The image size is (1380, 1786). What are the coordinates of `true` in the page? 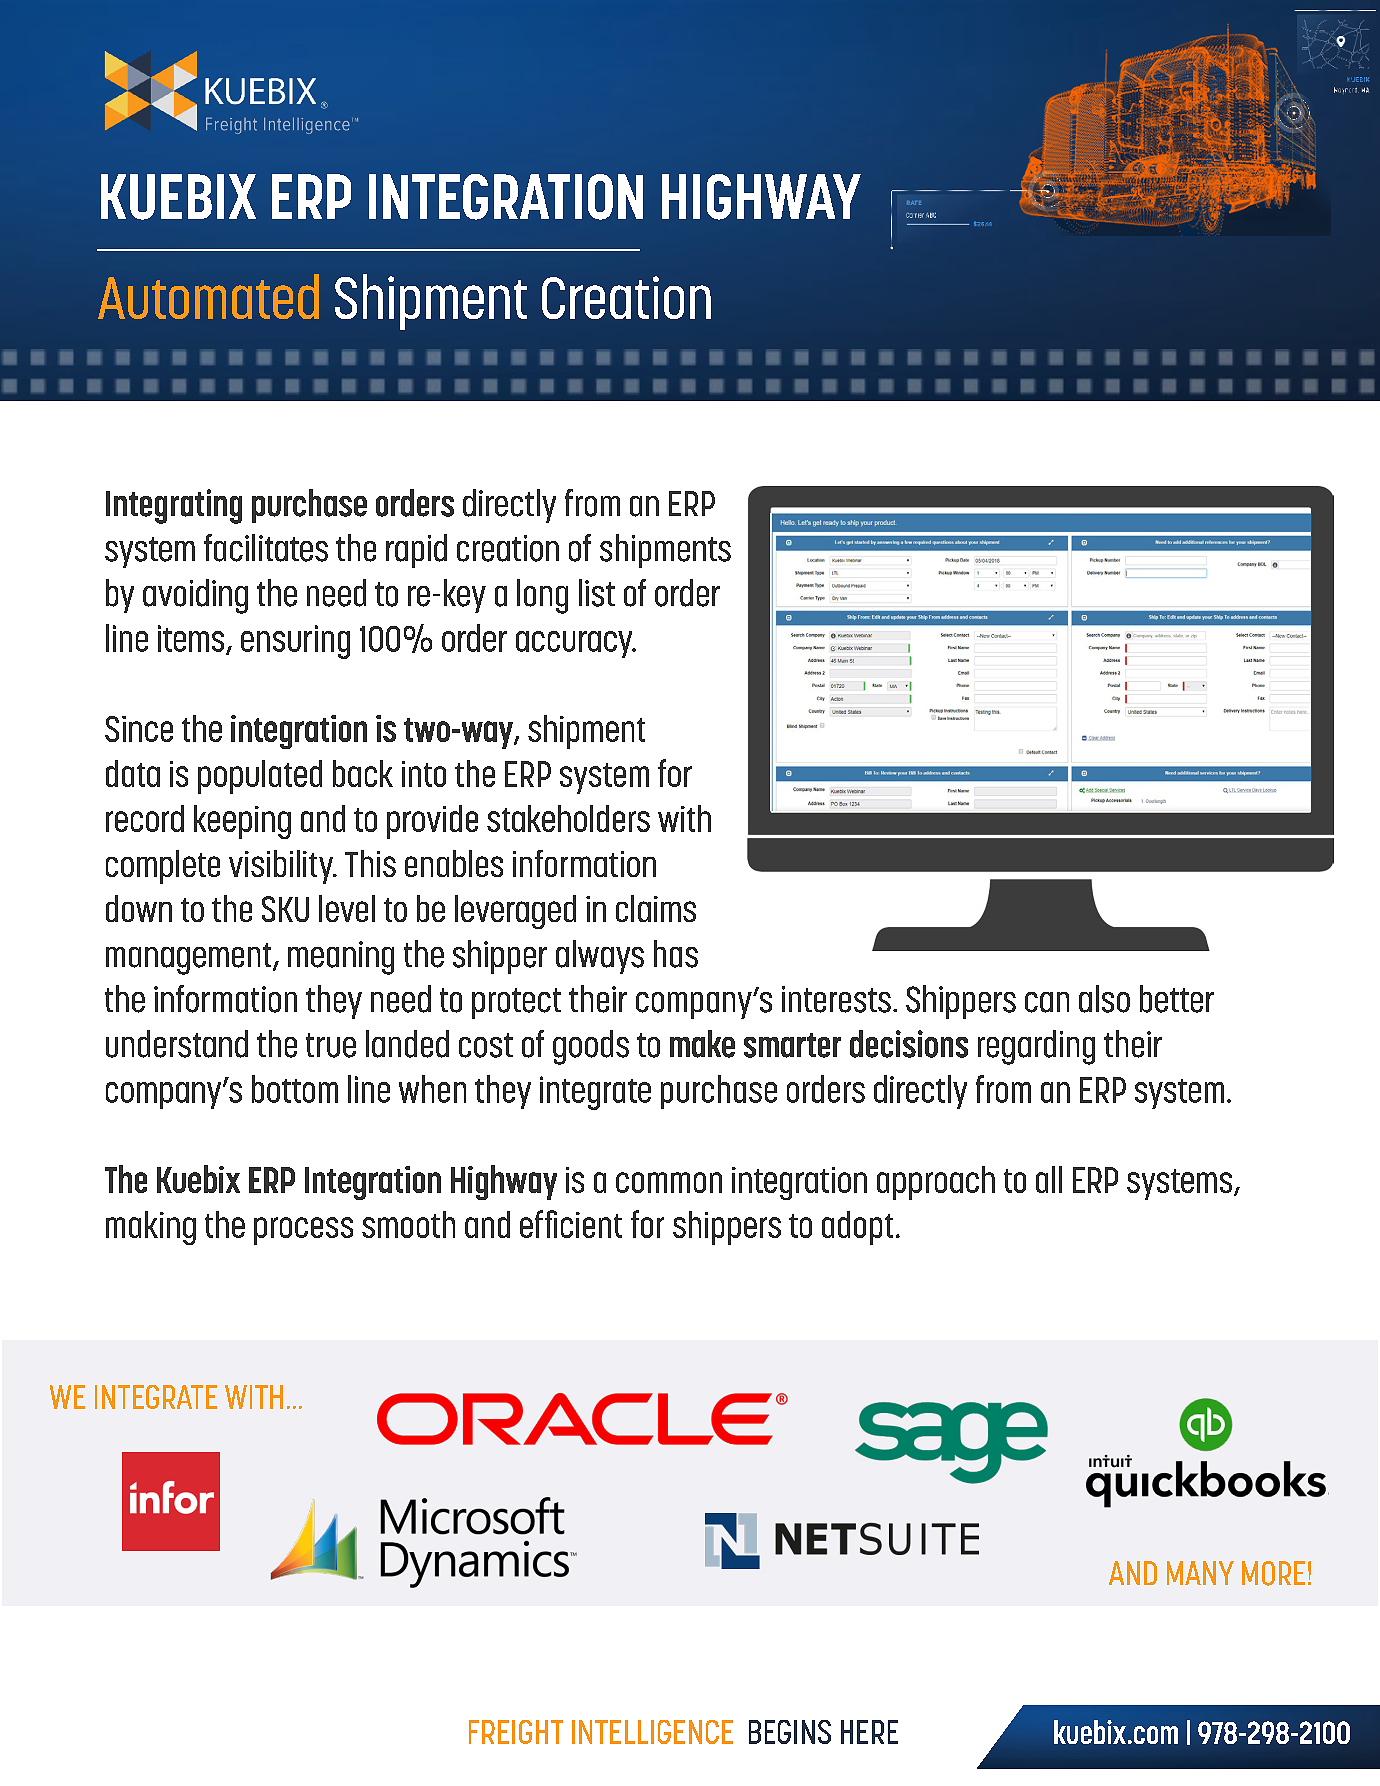 It's located at (331, 1045).
